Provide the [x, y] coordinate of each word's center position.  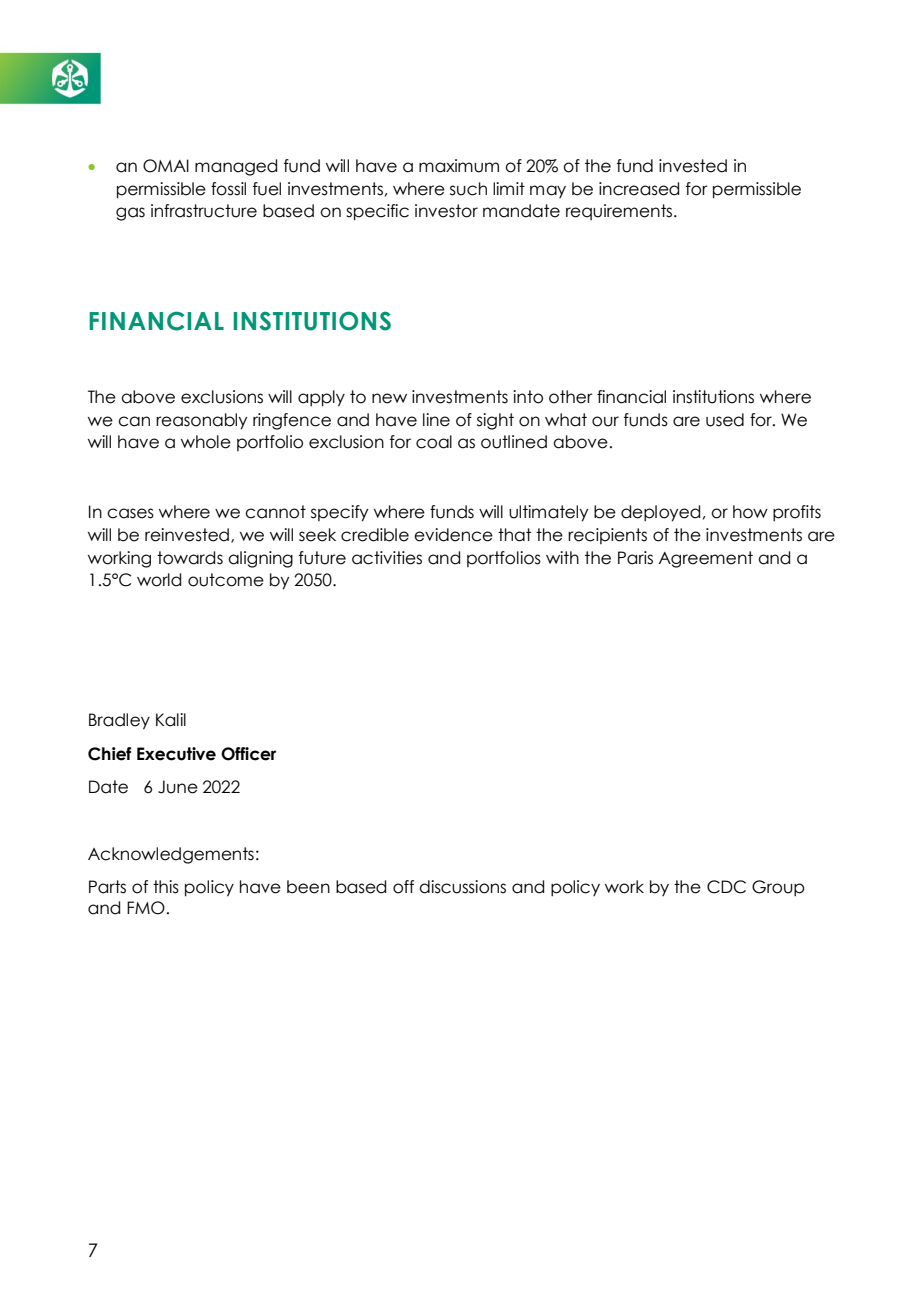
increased [639, 189]
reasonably [201, 421]
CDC [726, 887]
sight [495, 421]
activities [387, 558]
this [166, 887]
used [725, 420]
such [468, 189]
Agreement [706, 559]
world [159, 580]
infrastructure [204, 211]
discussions [462, 887]
